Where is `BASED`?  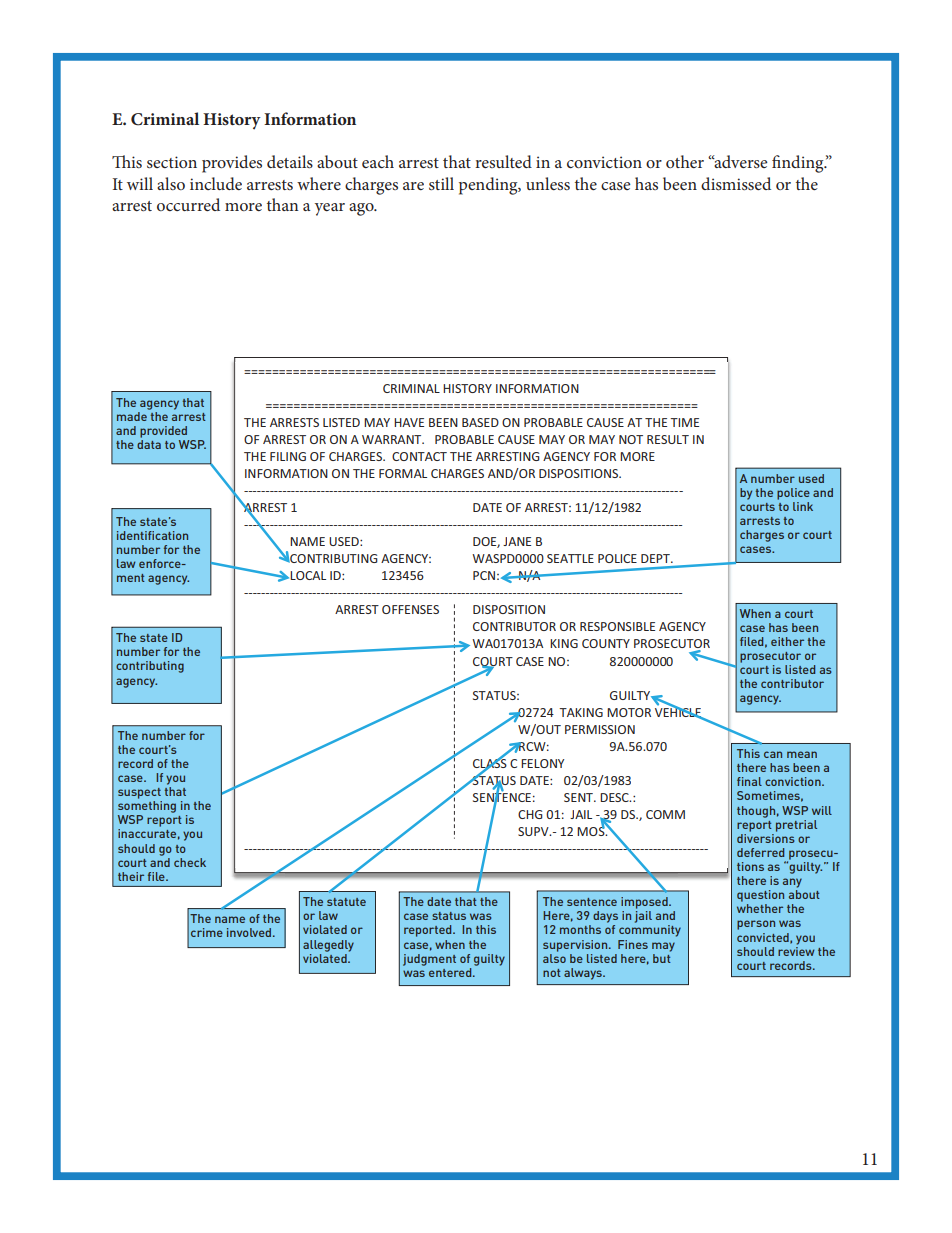 BASED is located at coordinates (480, 422).
